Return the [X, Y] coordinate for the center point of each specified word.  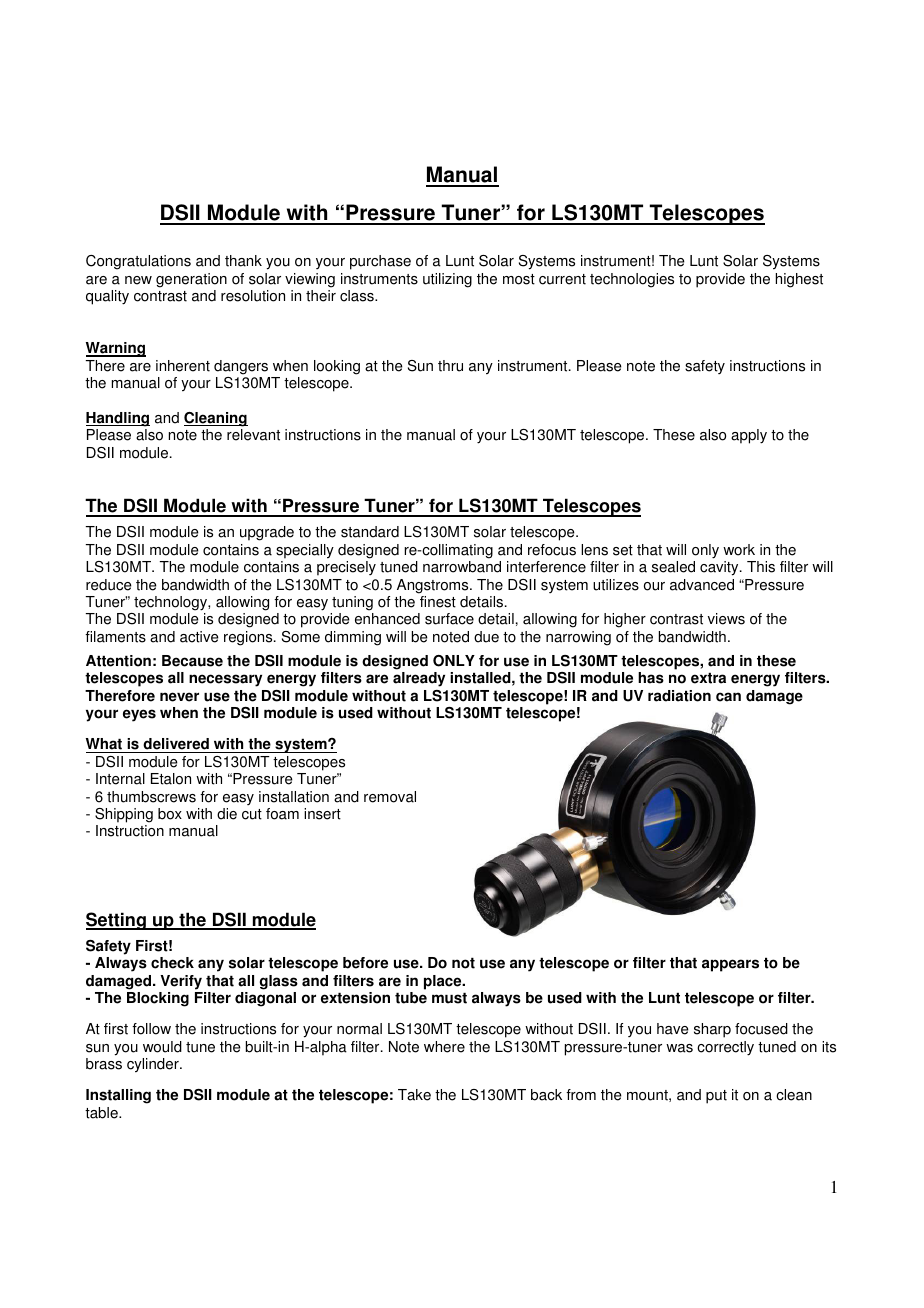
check [172, 963]
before [365, 963]
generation [191, 280]
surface [449, 619]
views [726, 619]
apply [749, 436]
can [728, 697]
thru [450, 366]
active [199, 637]
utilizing [447, 280]
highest [799, 280]
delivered [176, 745]
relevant [253, 435]
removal [390, 797]
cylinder [154, 1065]
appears [730, 965]
